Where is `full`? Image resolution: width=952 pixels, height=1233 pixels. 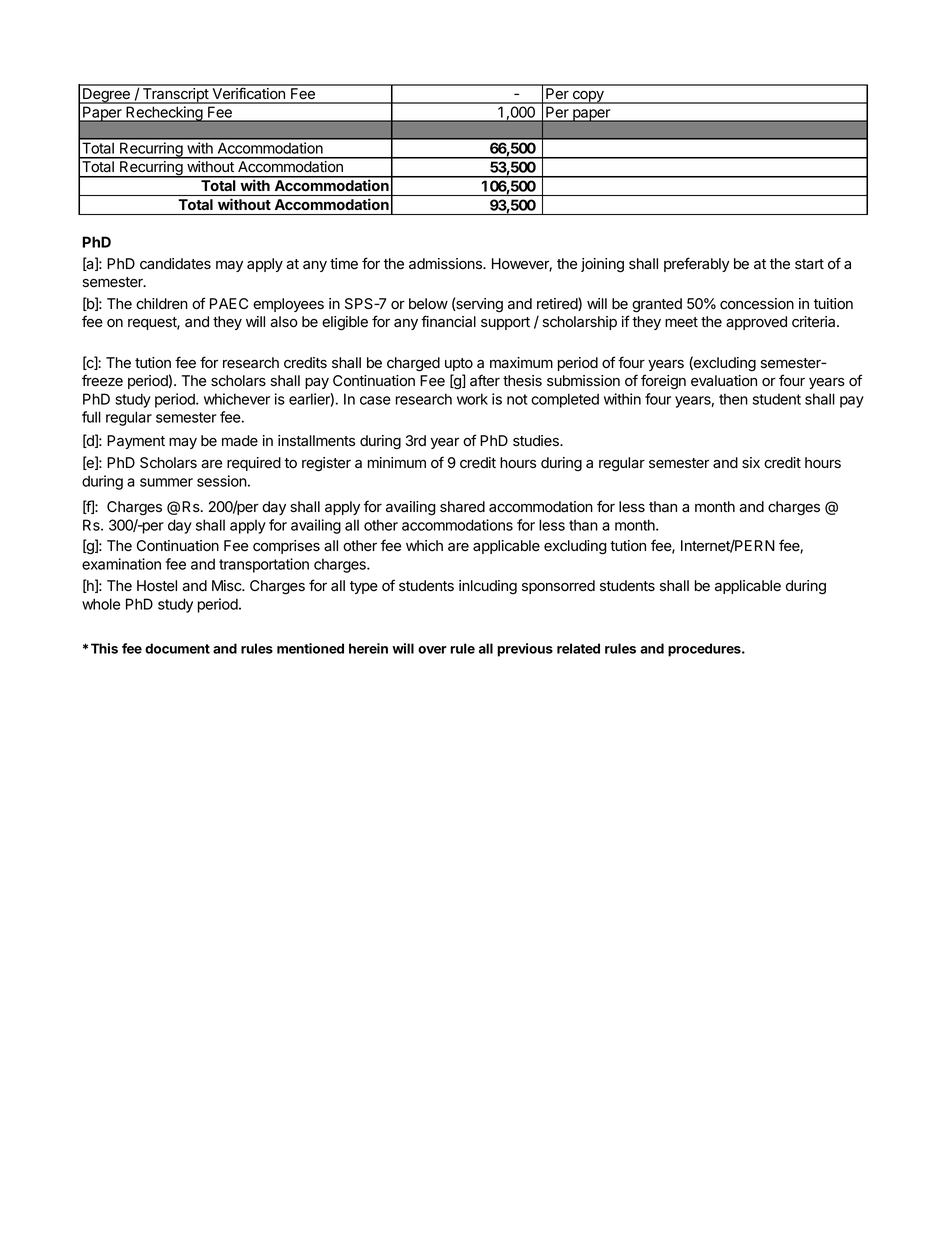
full is located at coordinates (91, 417).
